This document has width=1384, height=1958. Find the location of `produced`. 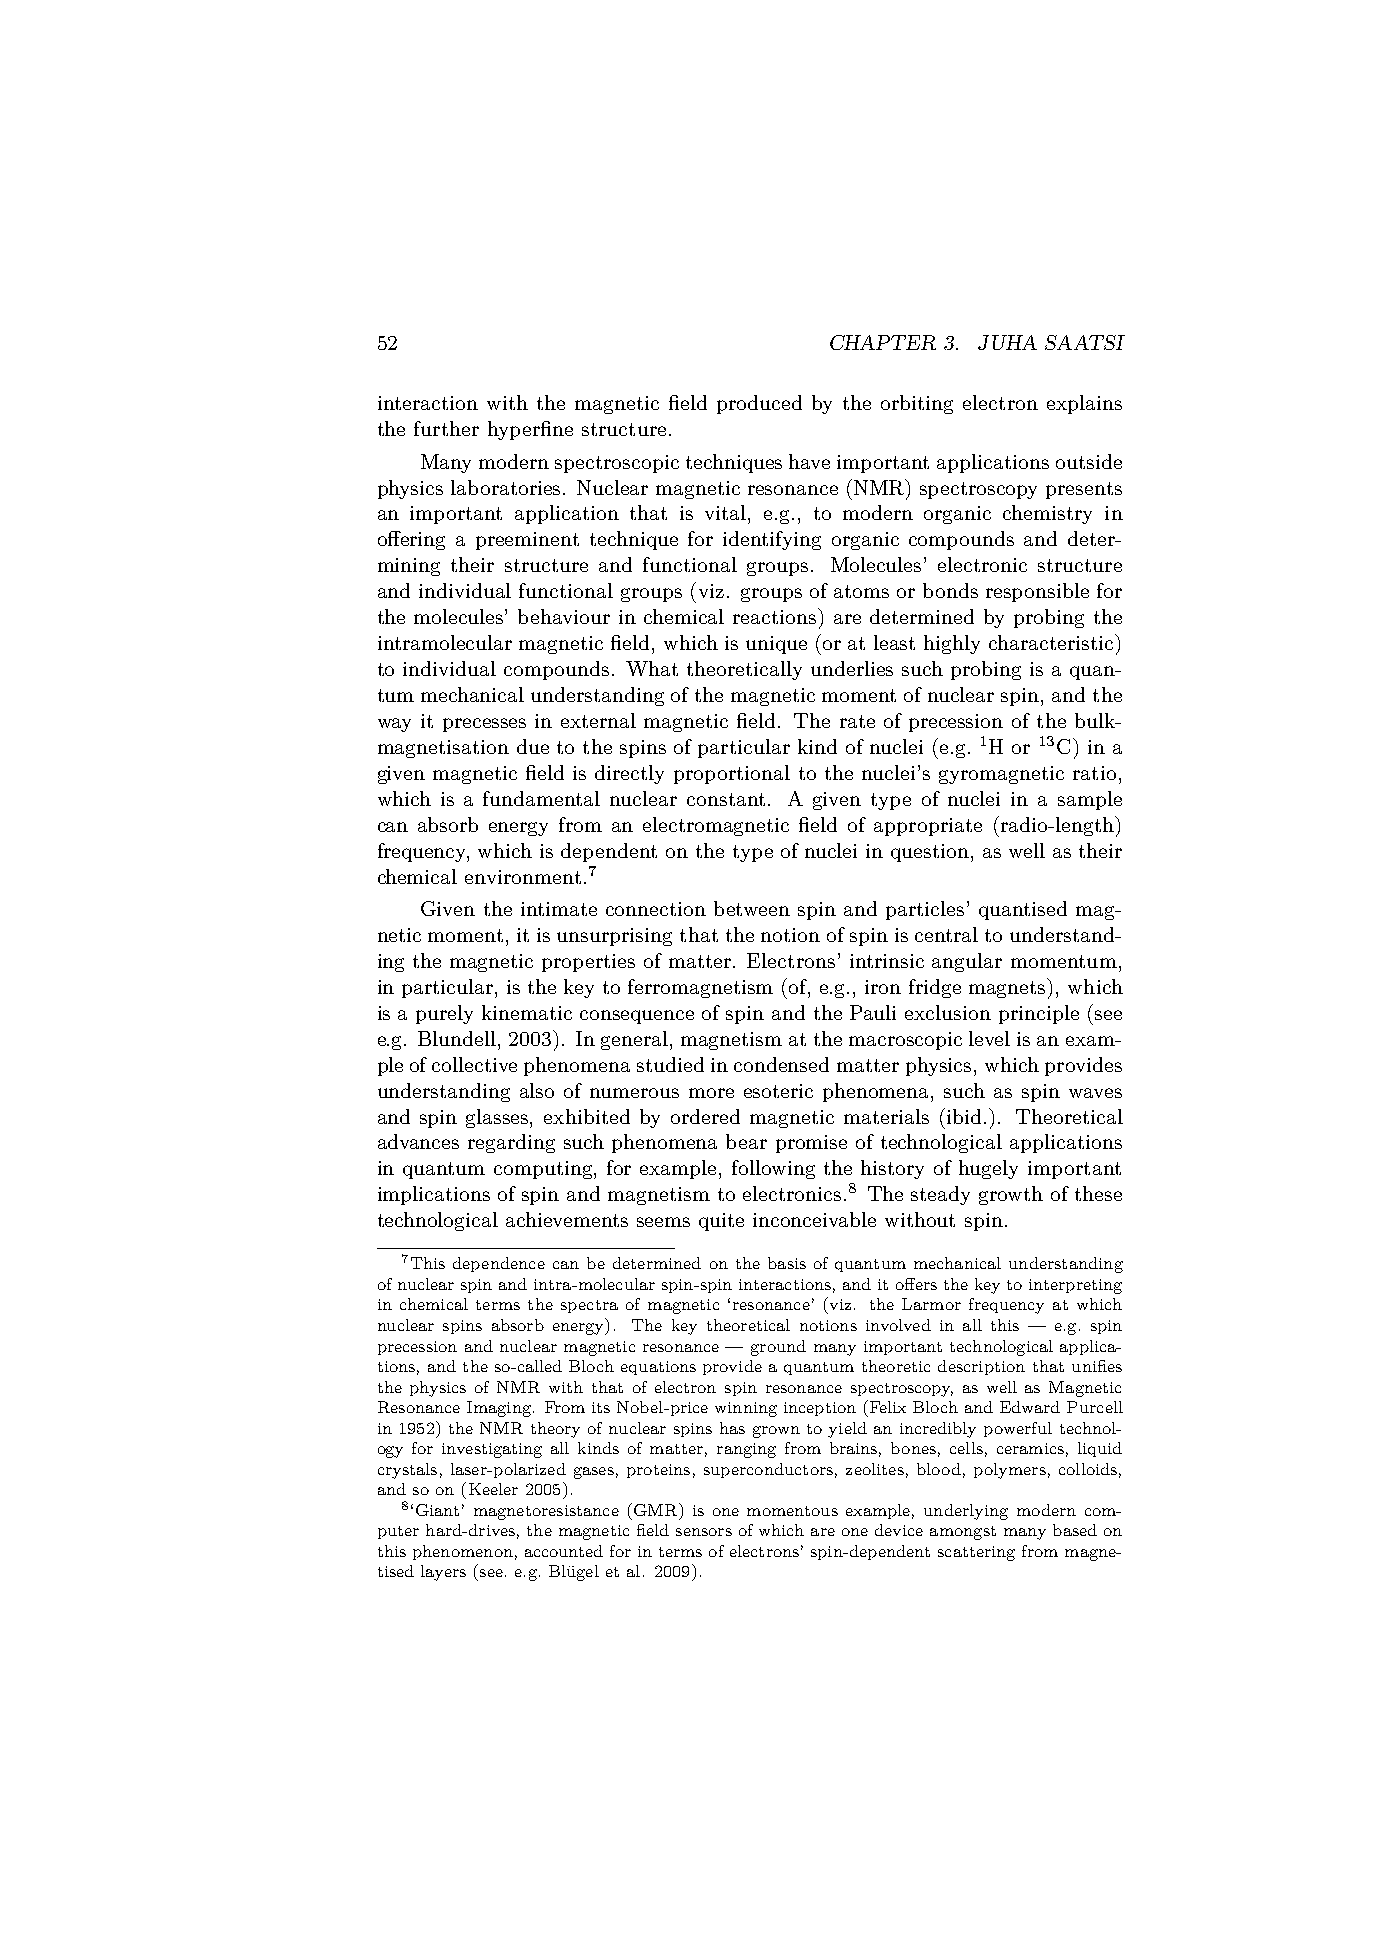

produced is located at coordinates (759, 404).
